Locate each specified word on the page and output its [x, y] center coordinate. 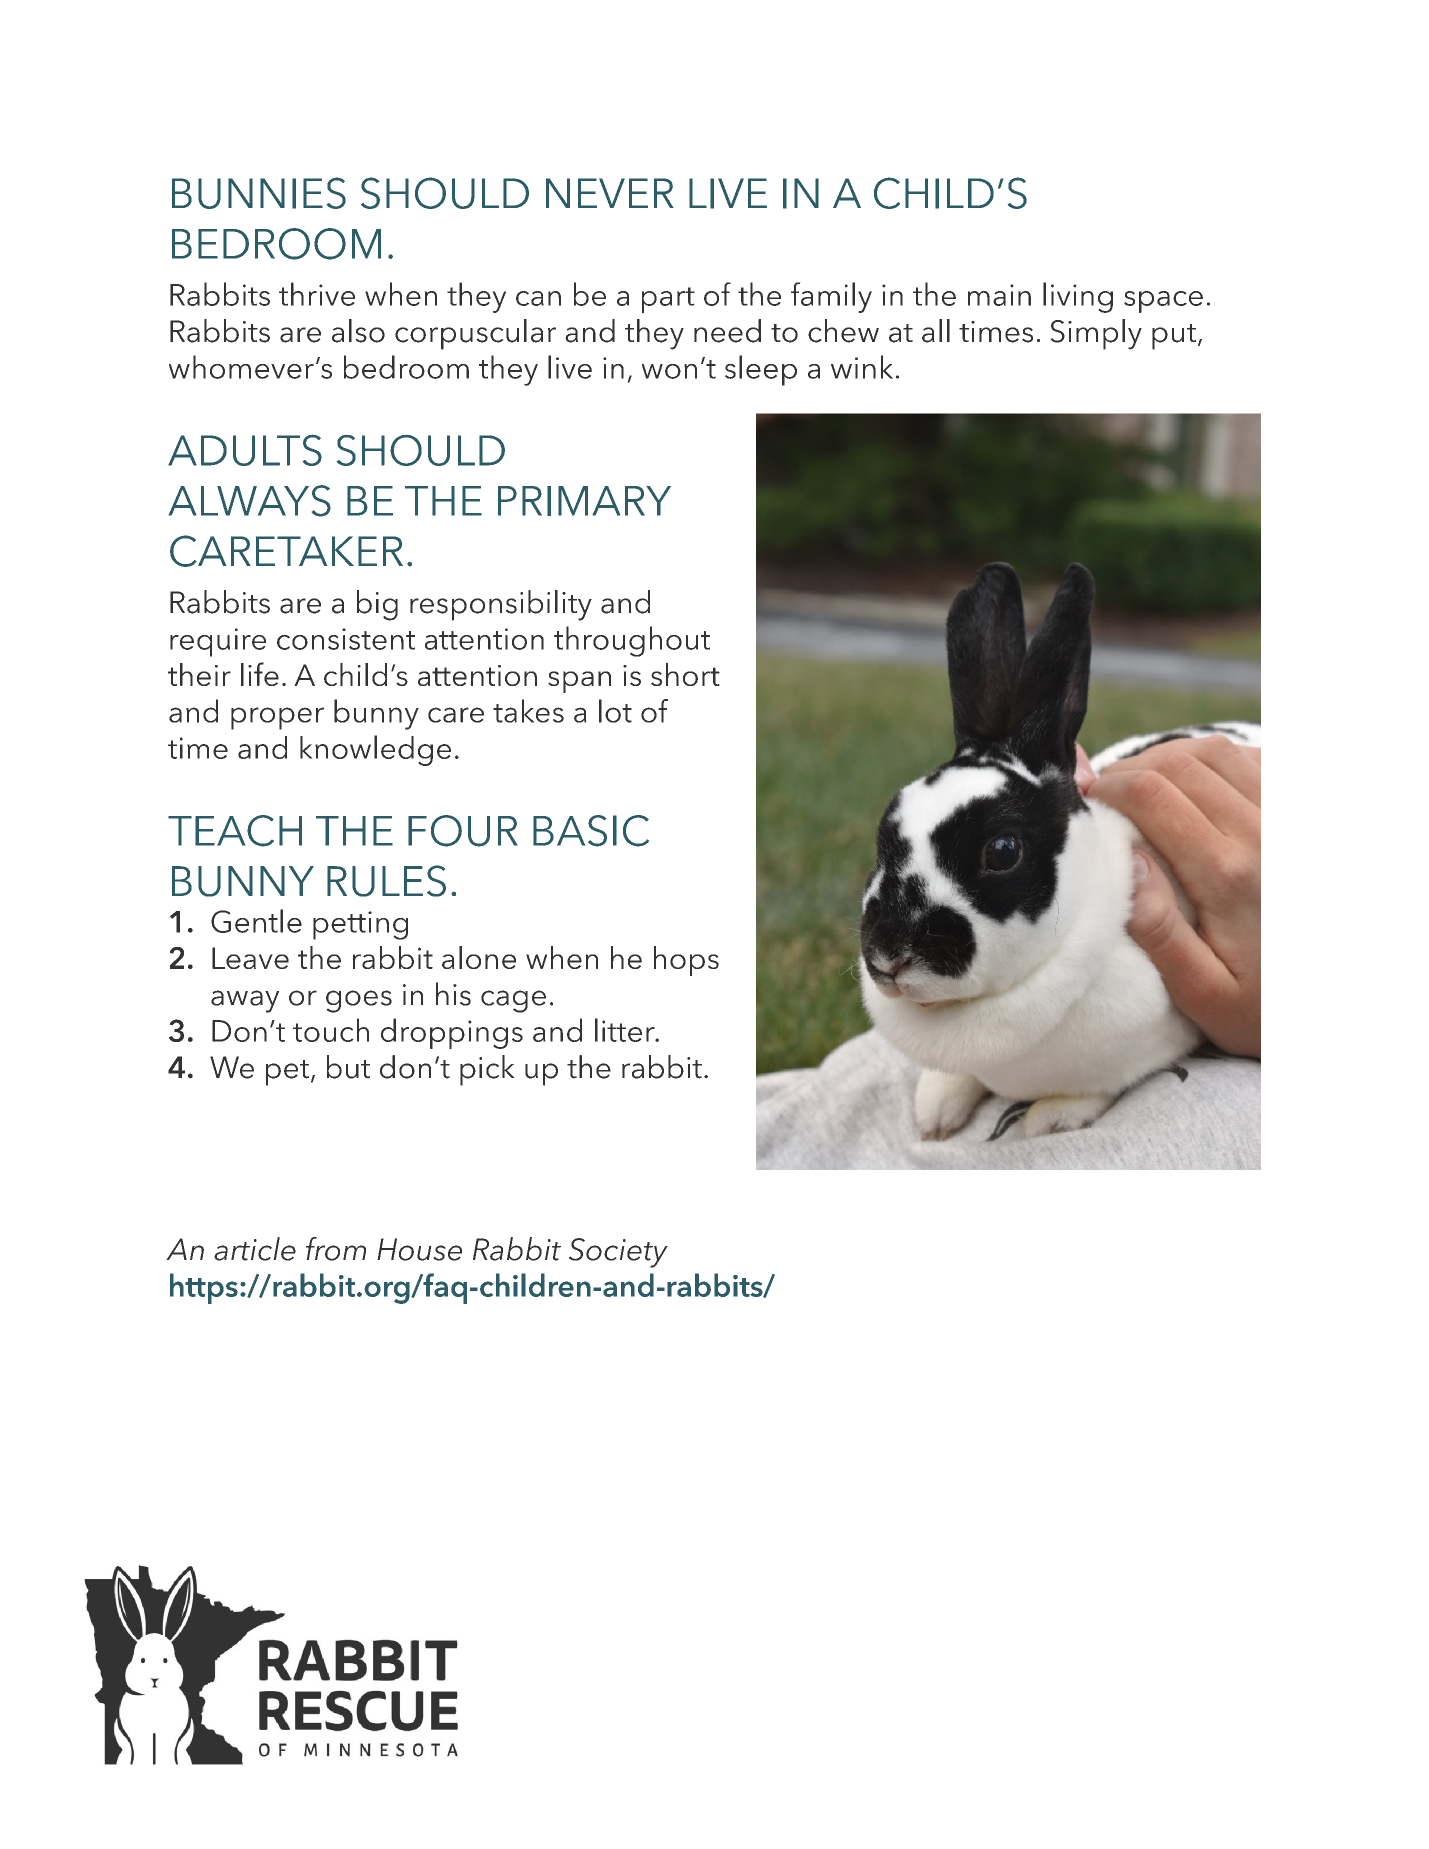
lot [615, 711]
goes [359, 1001]
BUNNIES [259, 193]
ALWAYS [250, 501]
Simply [1096, 334]
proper [277, 718]
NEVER [610, 193]
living [1078, 297]
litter [626, 1030]
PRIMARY [584, 501]
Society [618, 1253]
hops [686, 961]
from [336, 1249]
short [685, 674]
